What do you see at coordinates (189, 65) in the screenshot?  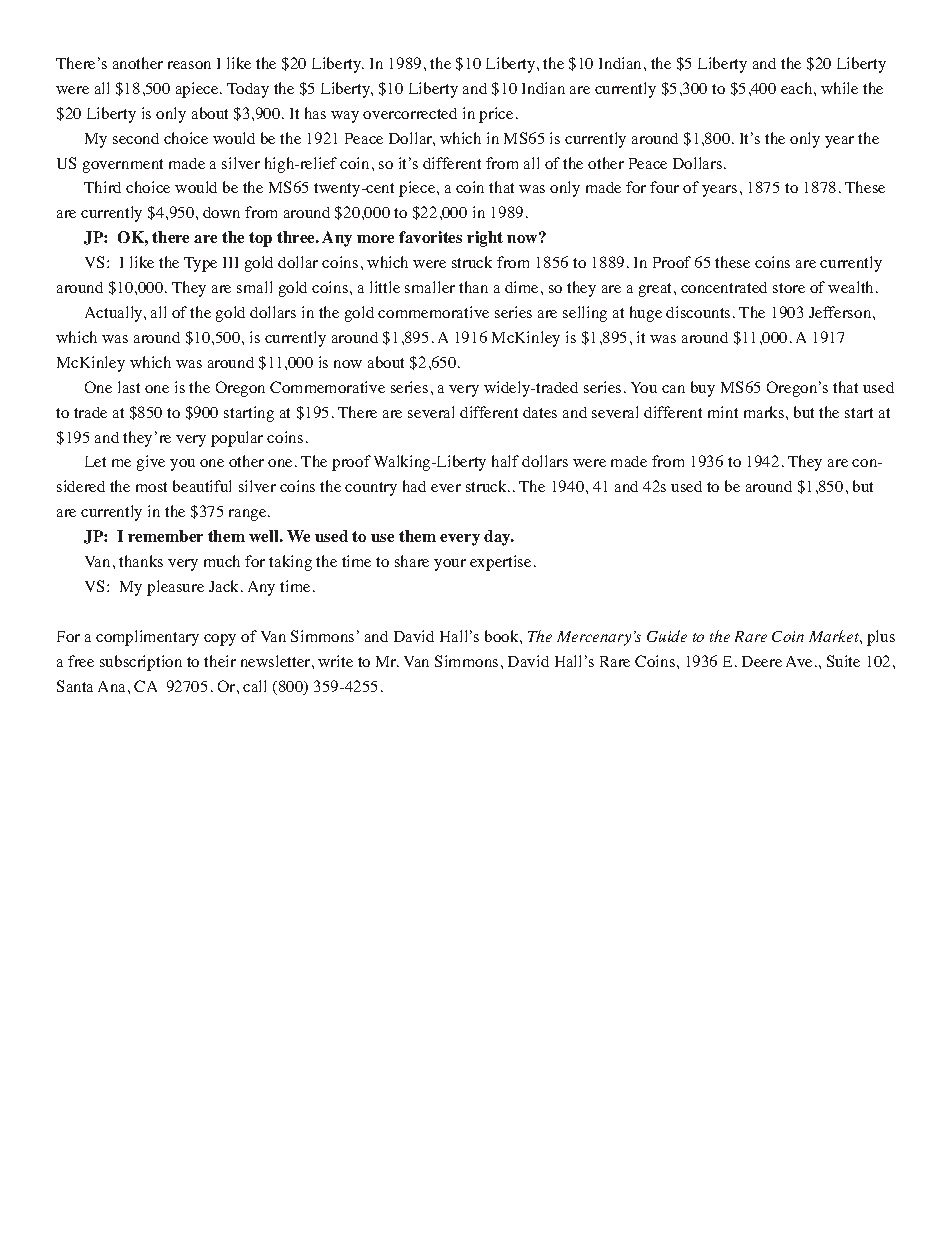 I see `reason` at bounding box center [189, 65].
